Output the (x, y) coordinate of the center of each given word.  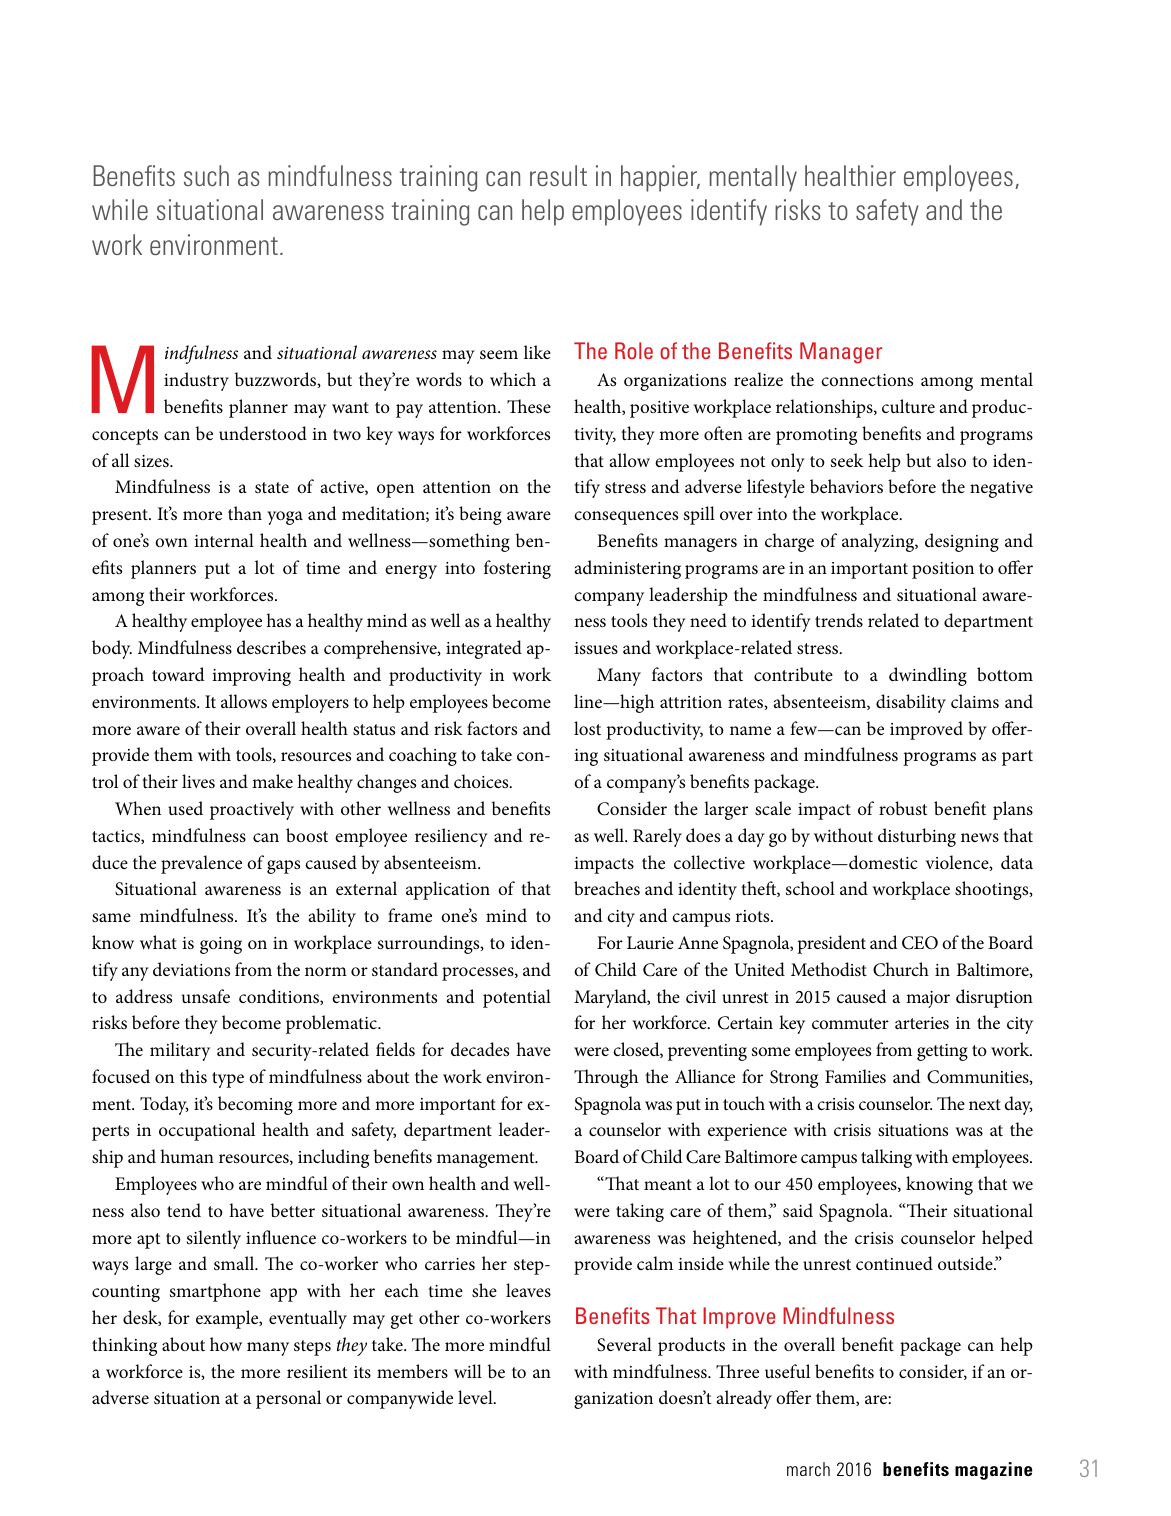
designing (962, 542)
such (206, 175)
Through (606, 1078)
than (245, 513)
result (558, 175)
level (476, 1397)
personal (288, 1399)
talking (886, 1158)
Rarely (657, 837)
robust (903, 808)
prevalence (201, 864)
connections (867, 380)
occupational (207, 1131)
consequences (626, 518)
